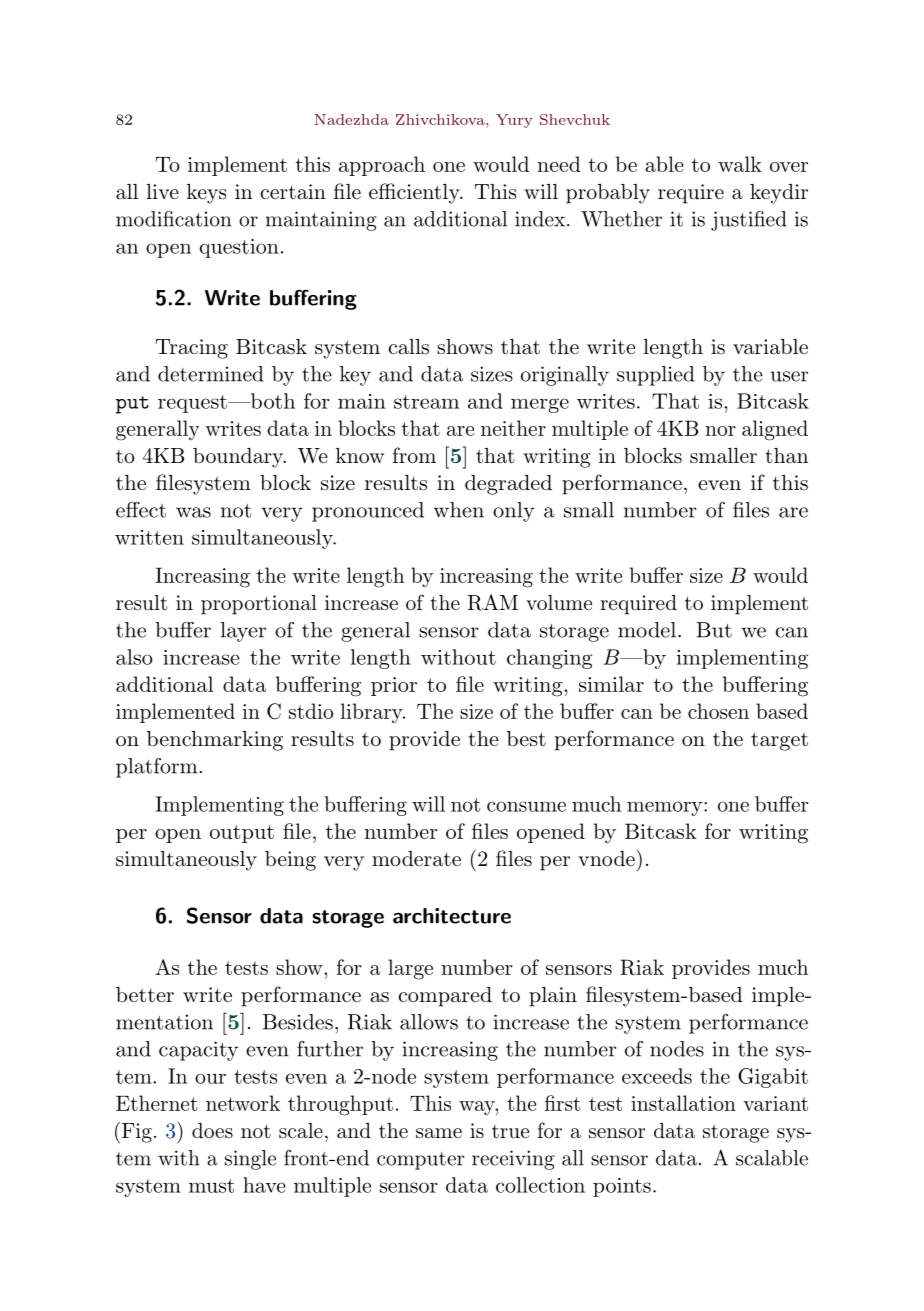 The width and height of the document is (924, 1311). Describe the element at coordinates (212, 1131) in the document. I see `does` at that location.
